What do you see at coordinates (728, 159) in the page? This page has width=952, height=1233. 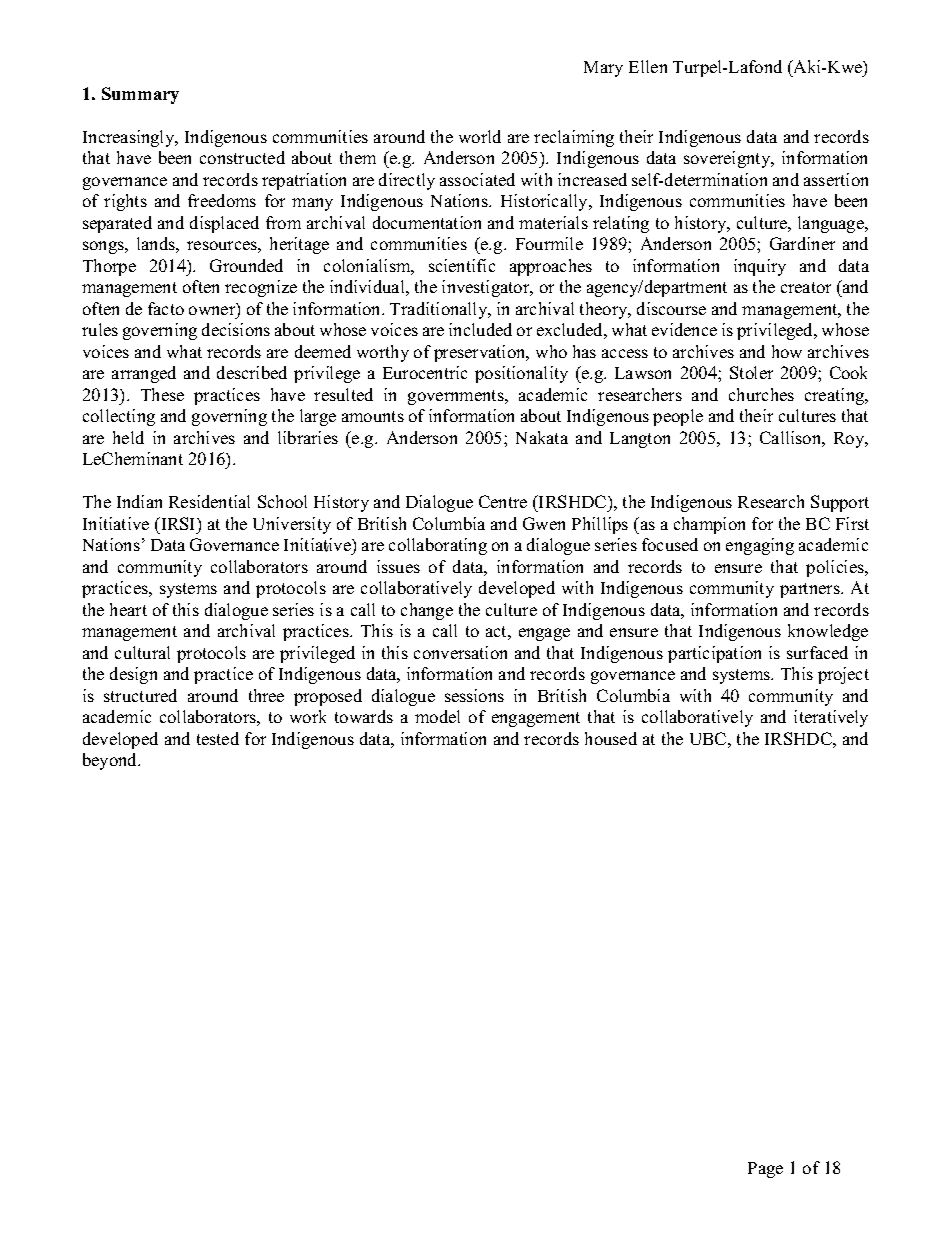 I see `sovereignty` at bounding box center [728, 159].
